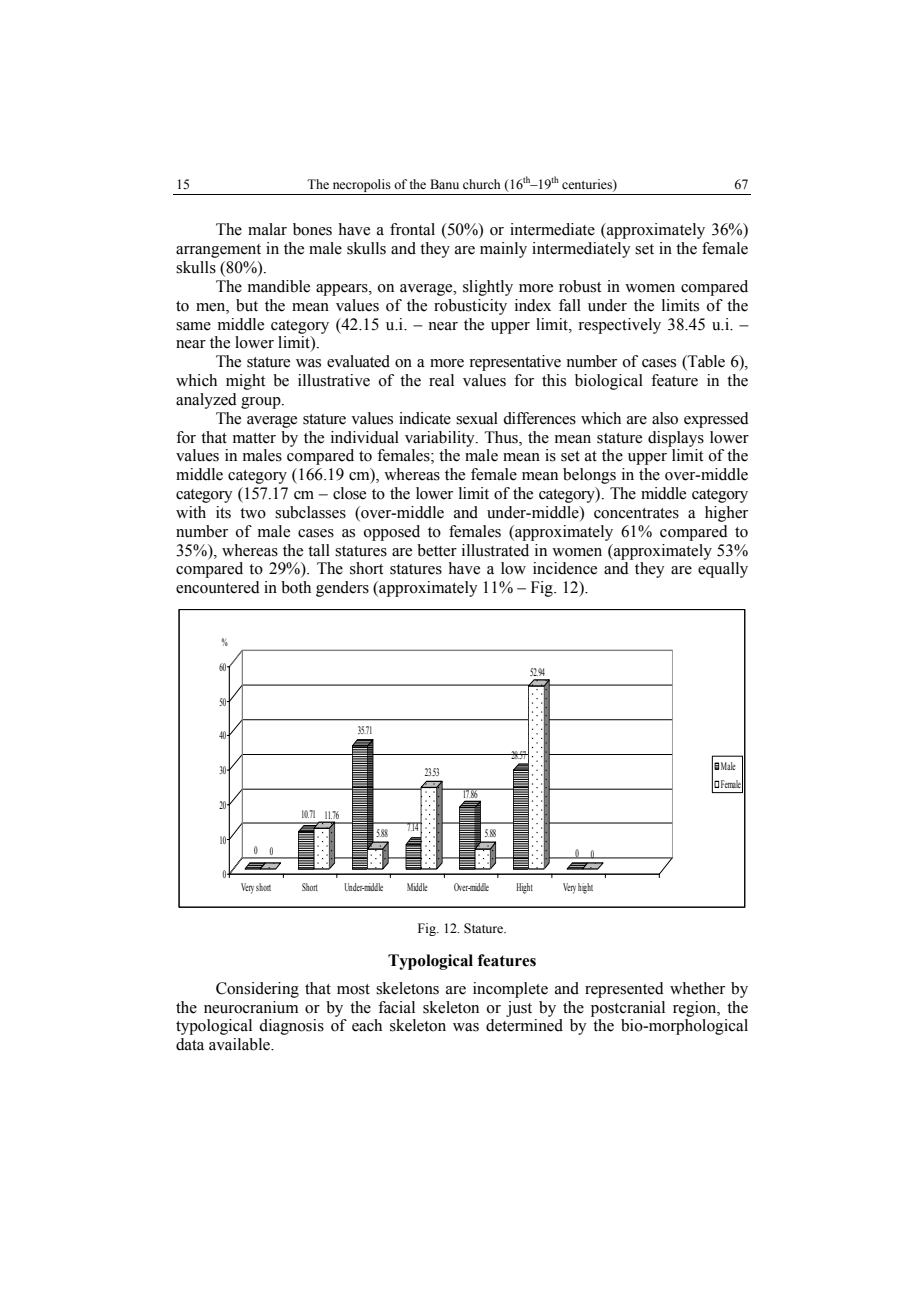  Describe the element at coordinates (240, 1044) in the screenshot. I see `available` at that location.
